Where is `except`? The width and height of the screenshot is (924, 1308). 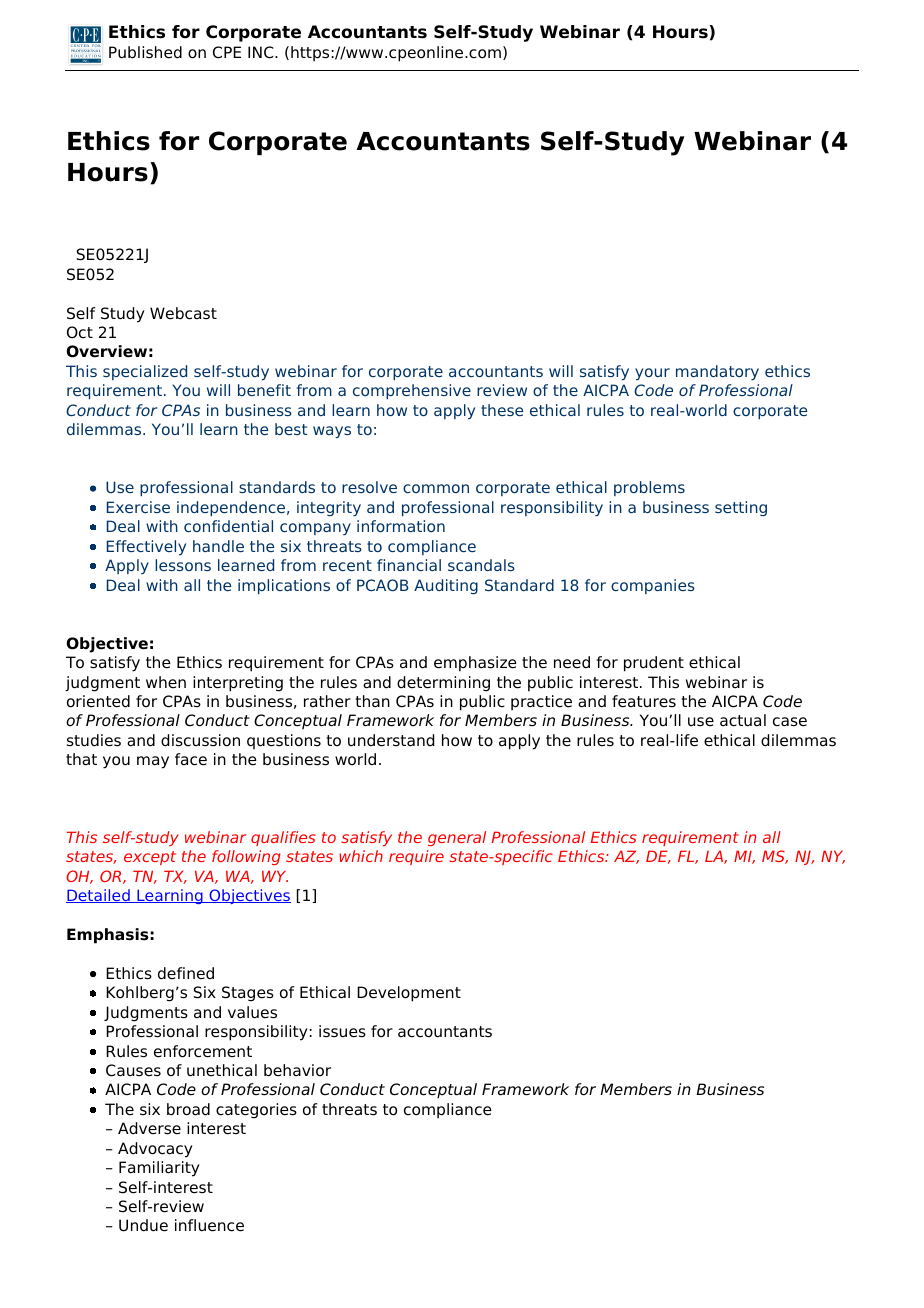 except is located at coordinates (150, 858).
